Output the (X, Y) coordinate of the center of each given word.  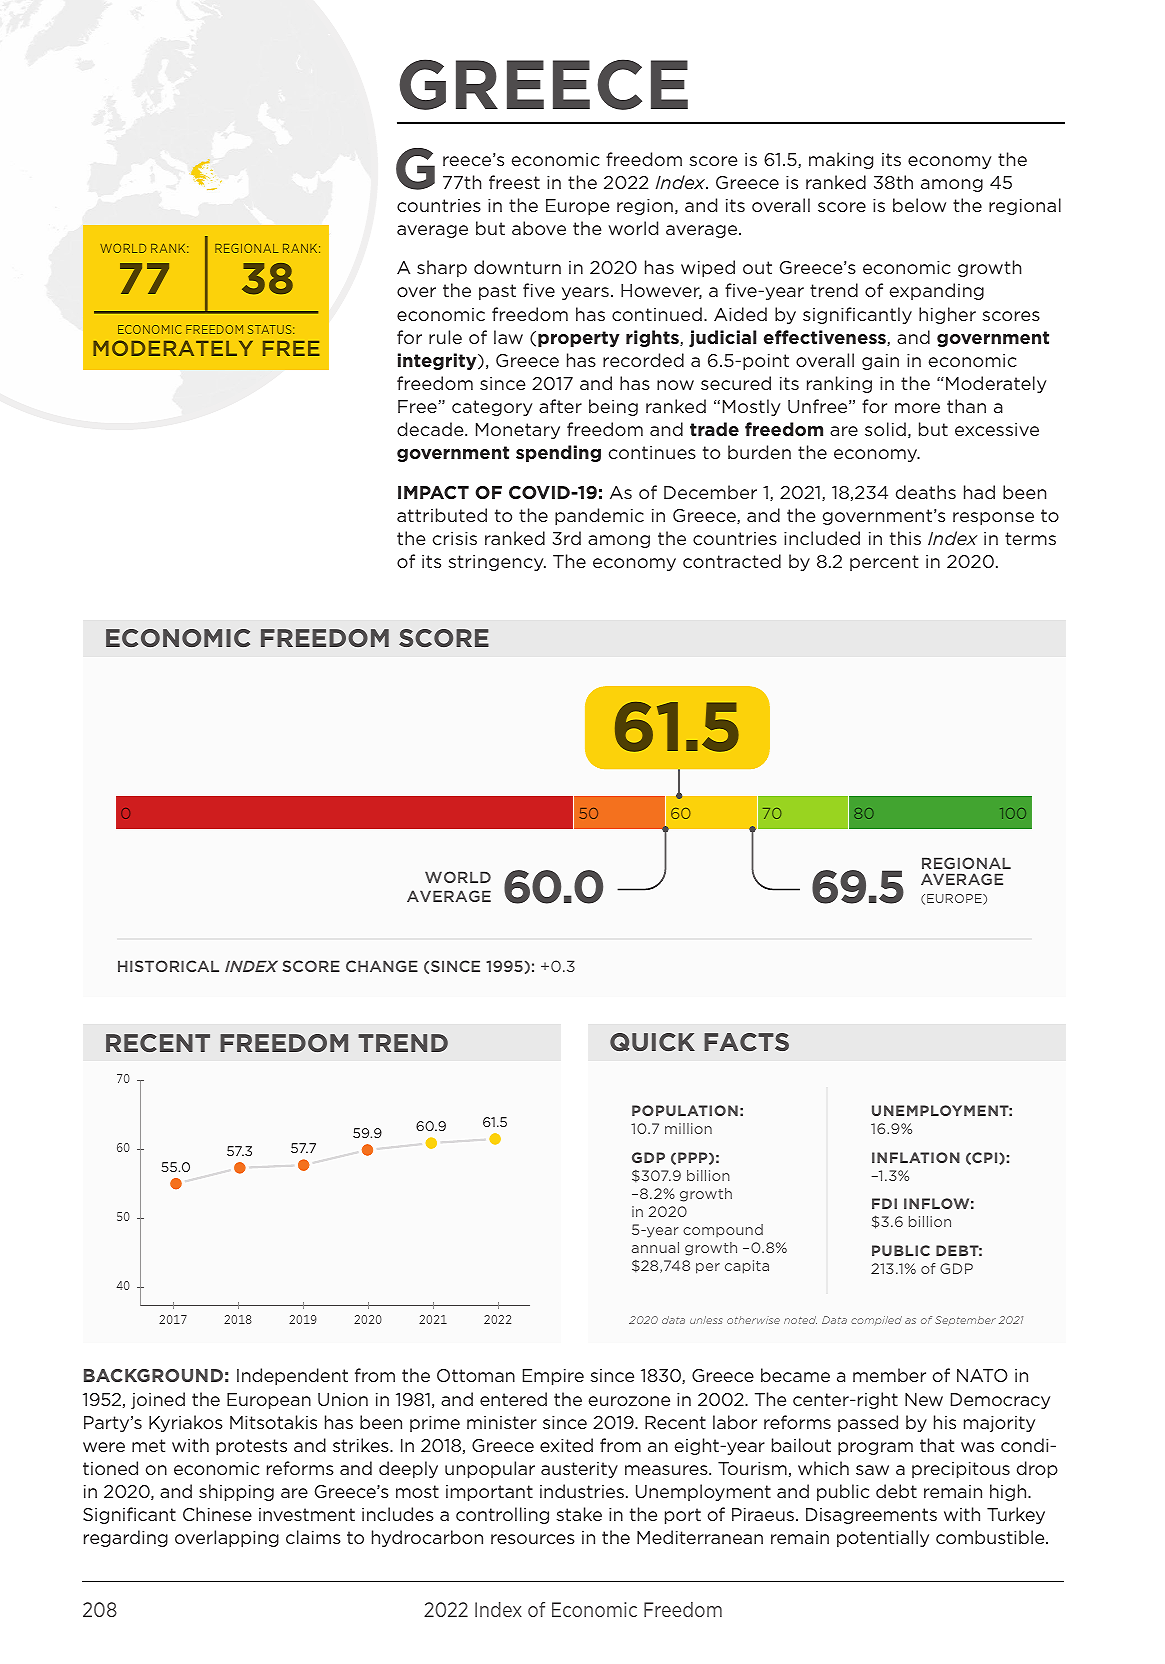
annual (655, 1247)
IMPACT (433, 492)
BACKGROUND (153, 1375)
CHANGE (382, 966)
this (905, 538)
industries (582, 1491)
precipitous (961, 1470)
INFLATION (916, 1157)
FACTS (746, 1042)
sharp (442, 268)
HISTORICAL (168, 966)
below (919, 205)
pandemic (599, 516)
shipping (236, 1492)
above (539, 228)
